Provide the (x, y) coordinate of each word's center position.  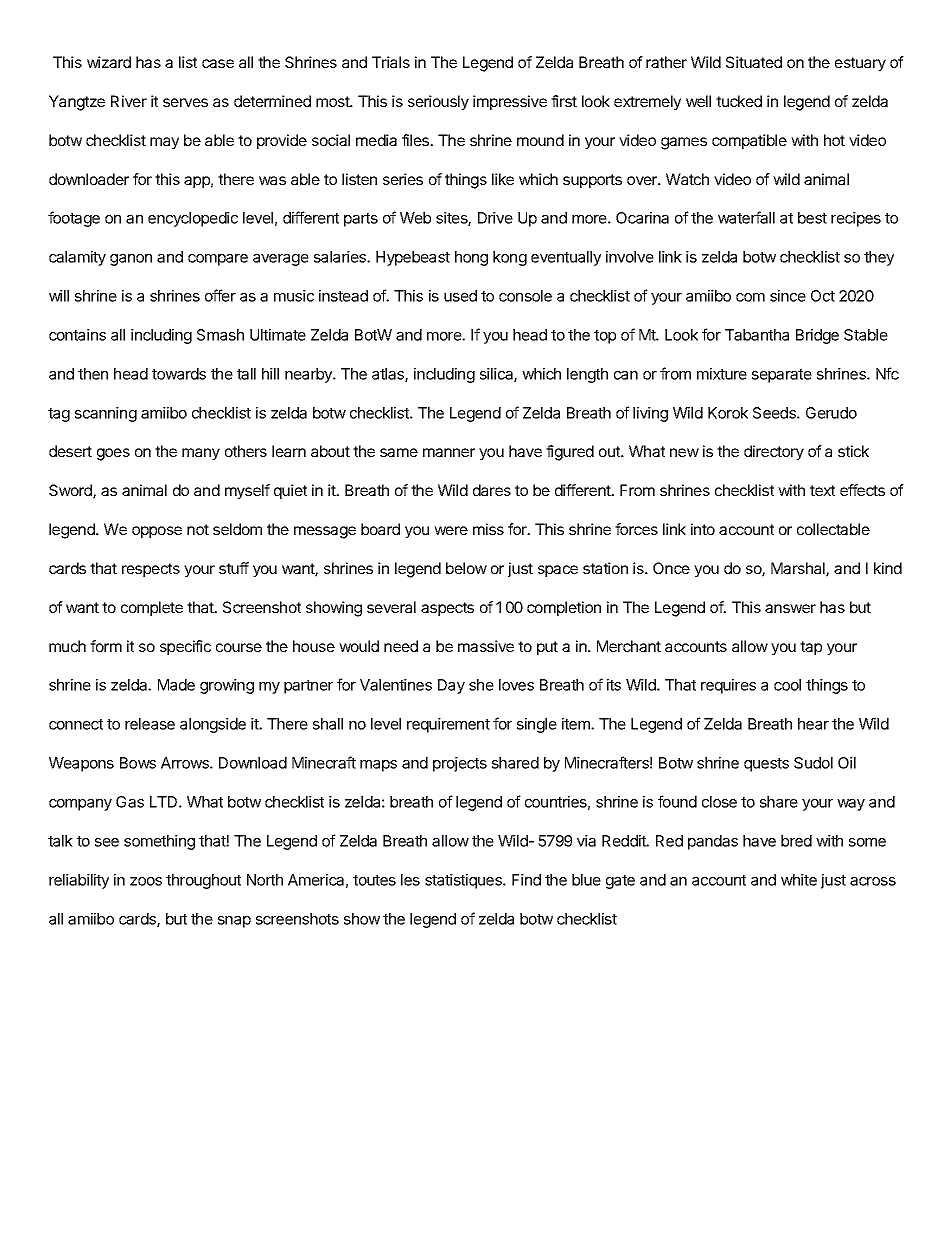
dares (492, 490)
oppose (157, 532)
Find (526, 880)
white (799, 880)
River (129, 101)
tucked (739, 101)
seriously (438, 102)
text (822, 490)
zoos (146, 881)
